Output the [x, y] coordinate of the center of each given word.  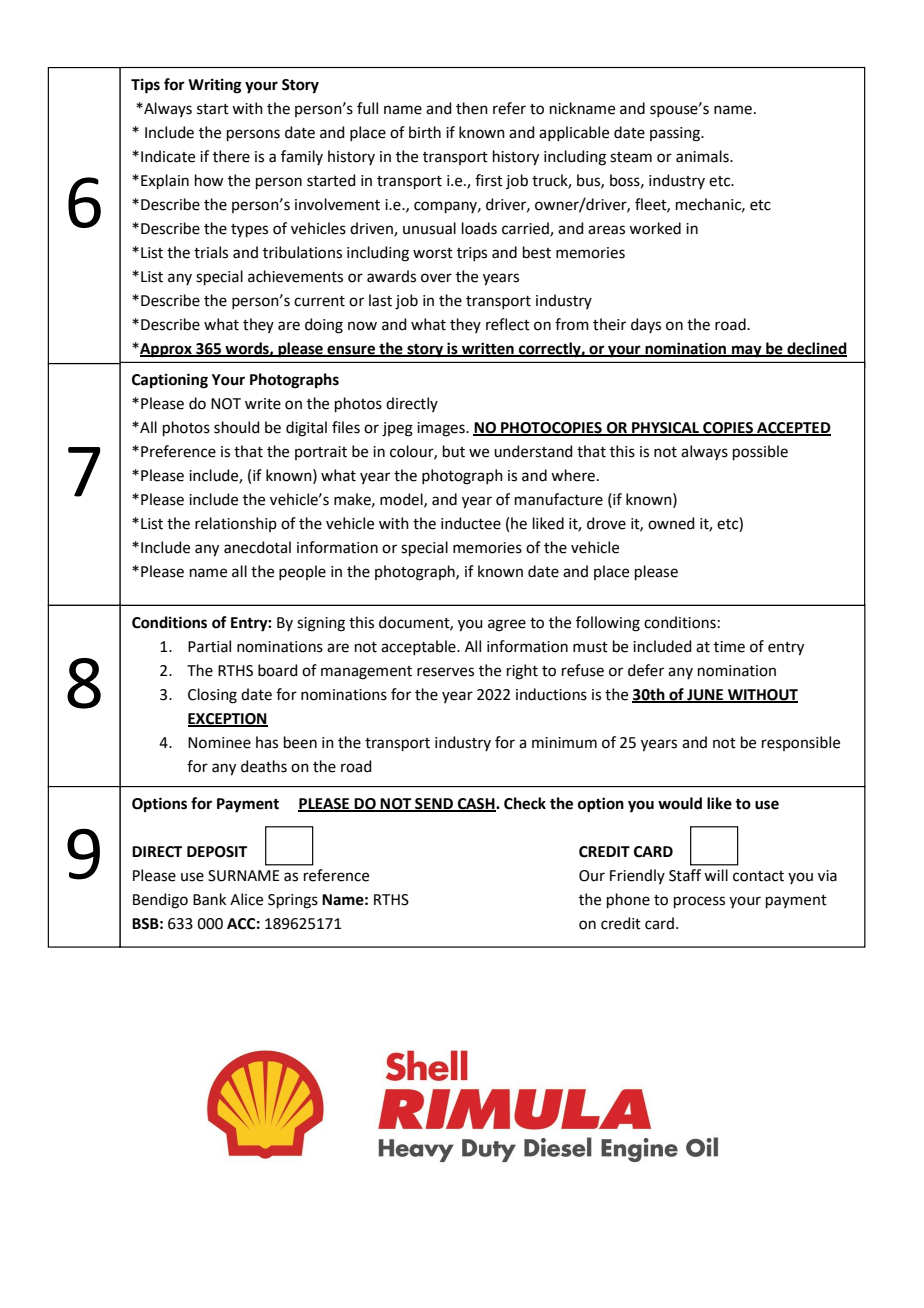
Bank [209, 899]
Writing [215, 86]
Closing [212, 696]
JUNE [705, 695]
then [472, 108]
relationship [236, 524]
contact [758, 876]
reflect [508, 324]
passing [676, 134]
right [522, 672]
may [747, 351]
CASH [476, 805]
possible [760, 452]
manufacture [559, 499]
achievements [295, 276]
